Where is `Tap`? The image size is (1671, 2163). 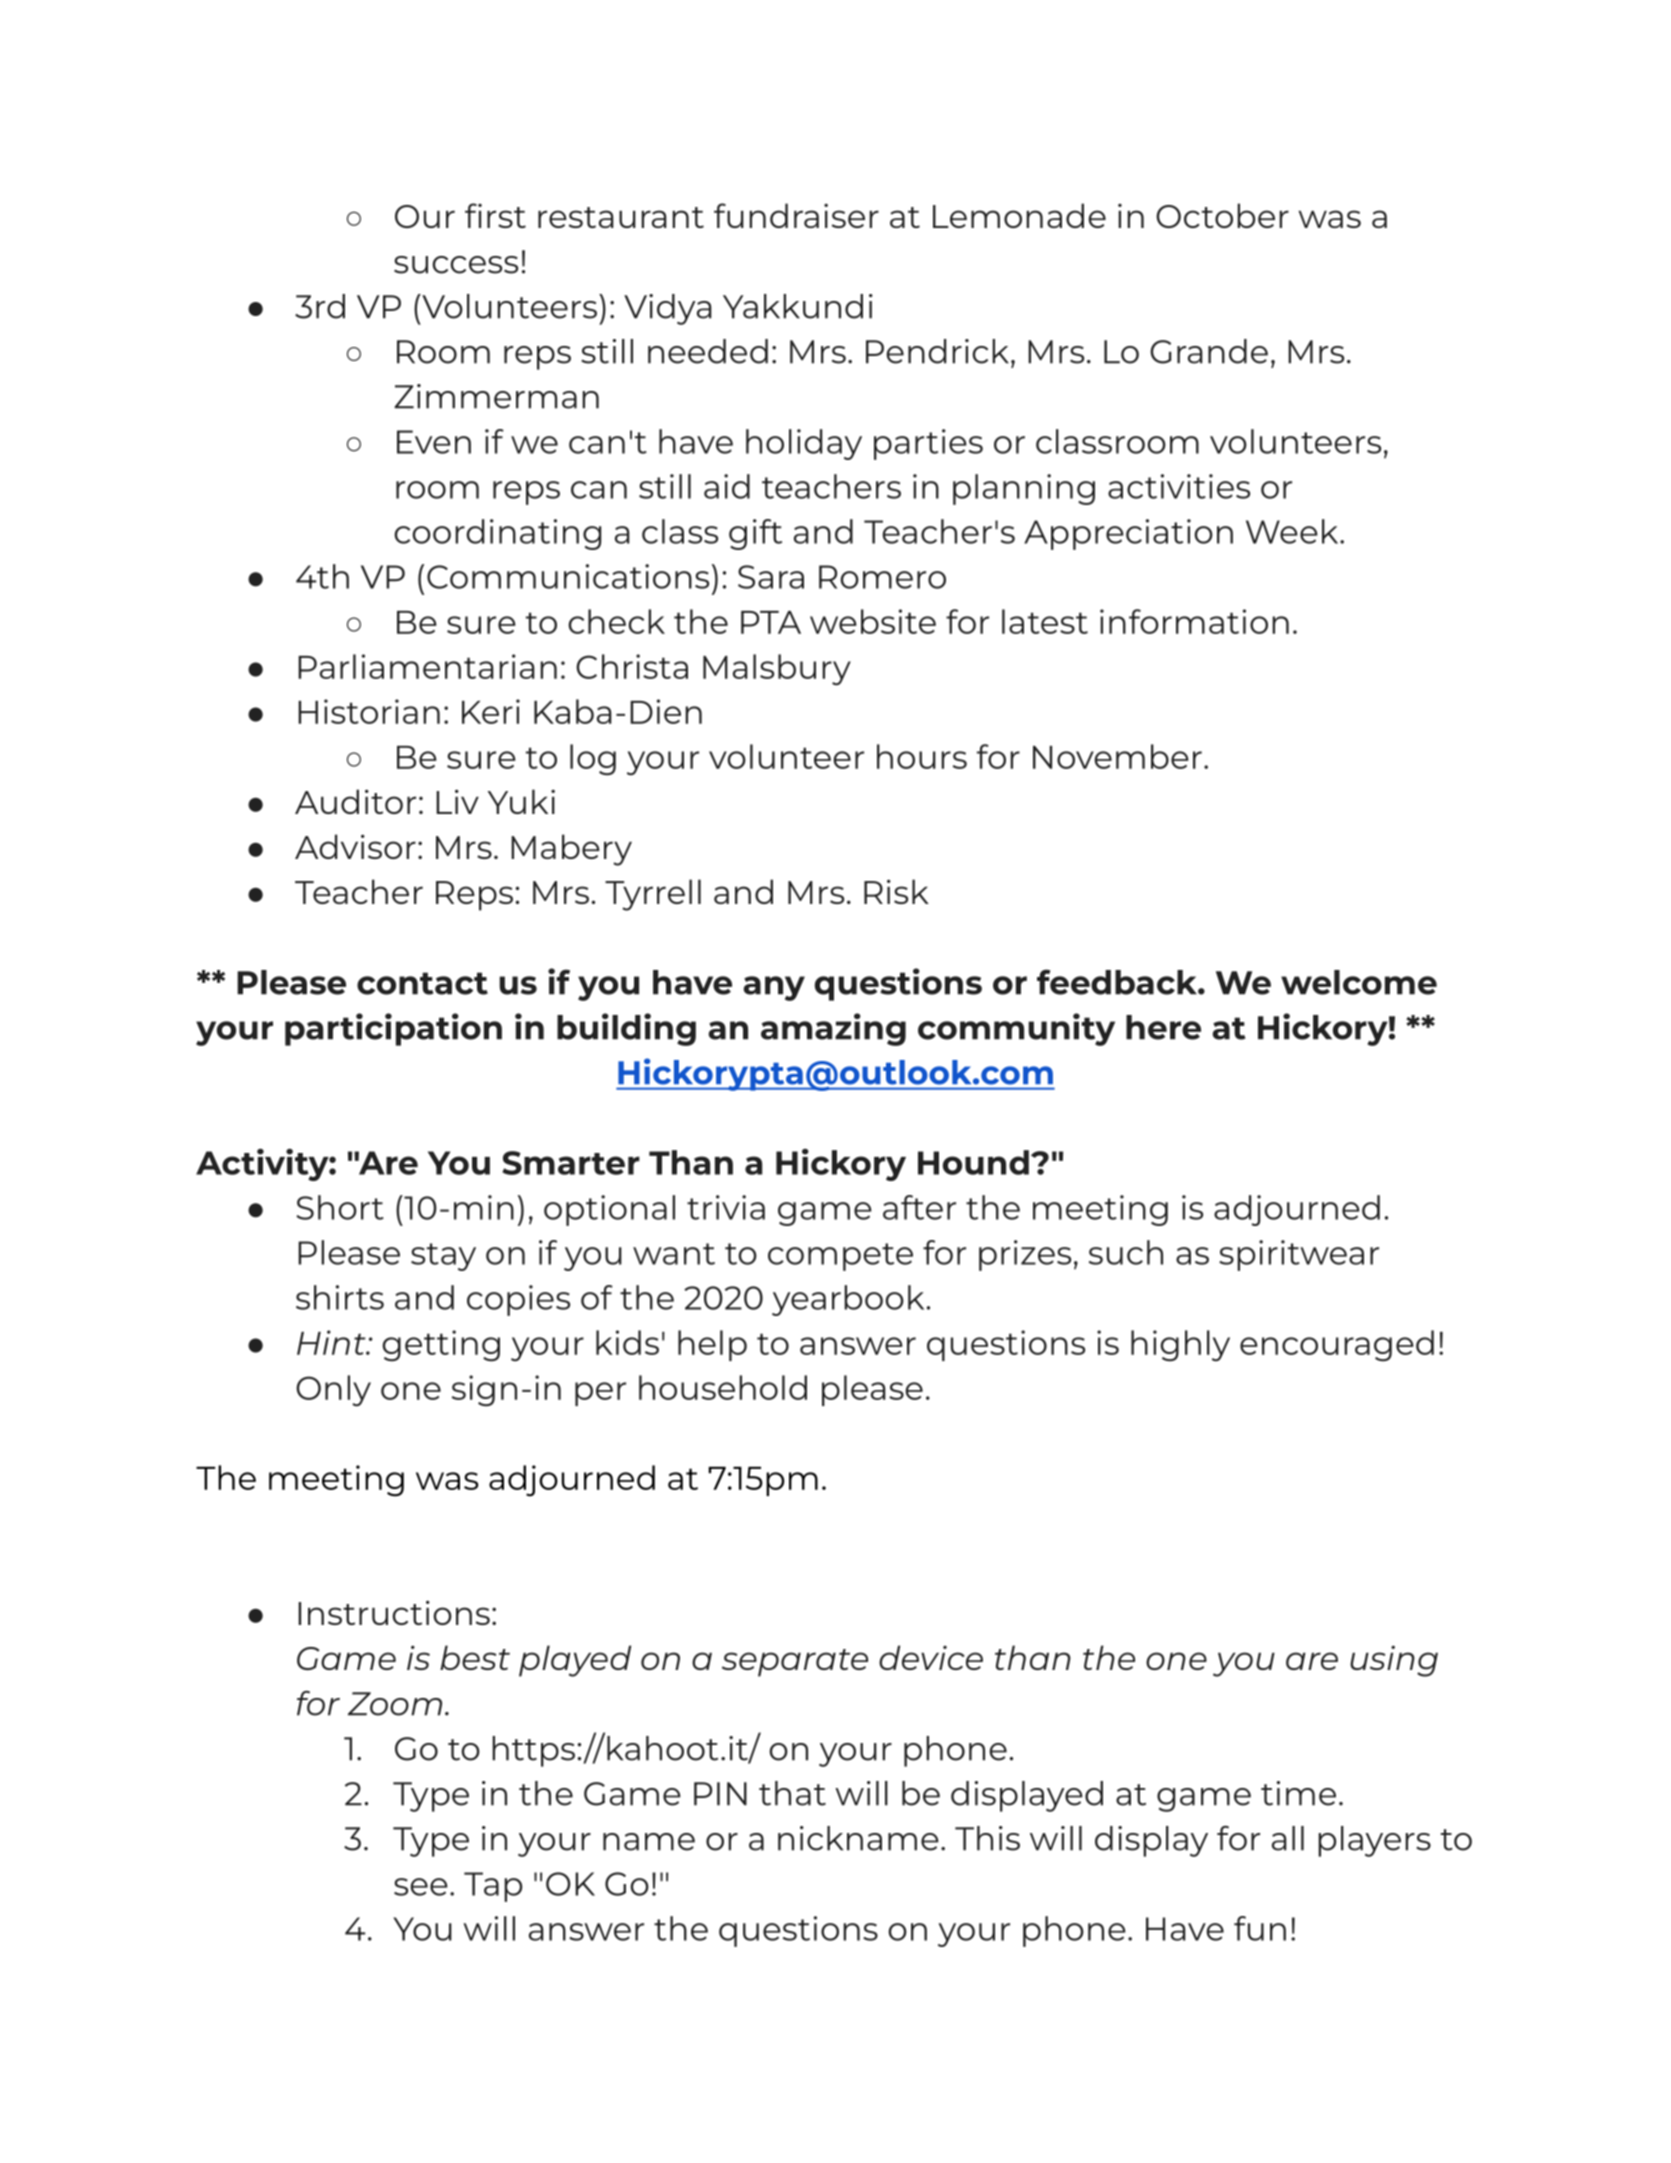
Tap is located at coordinates (493, 1887).
